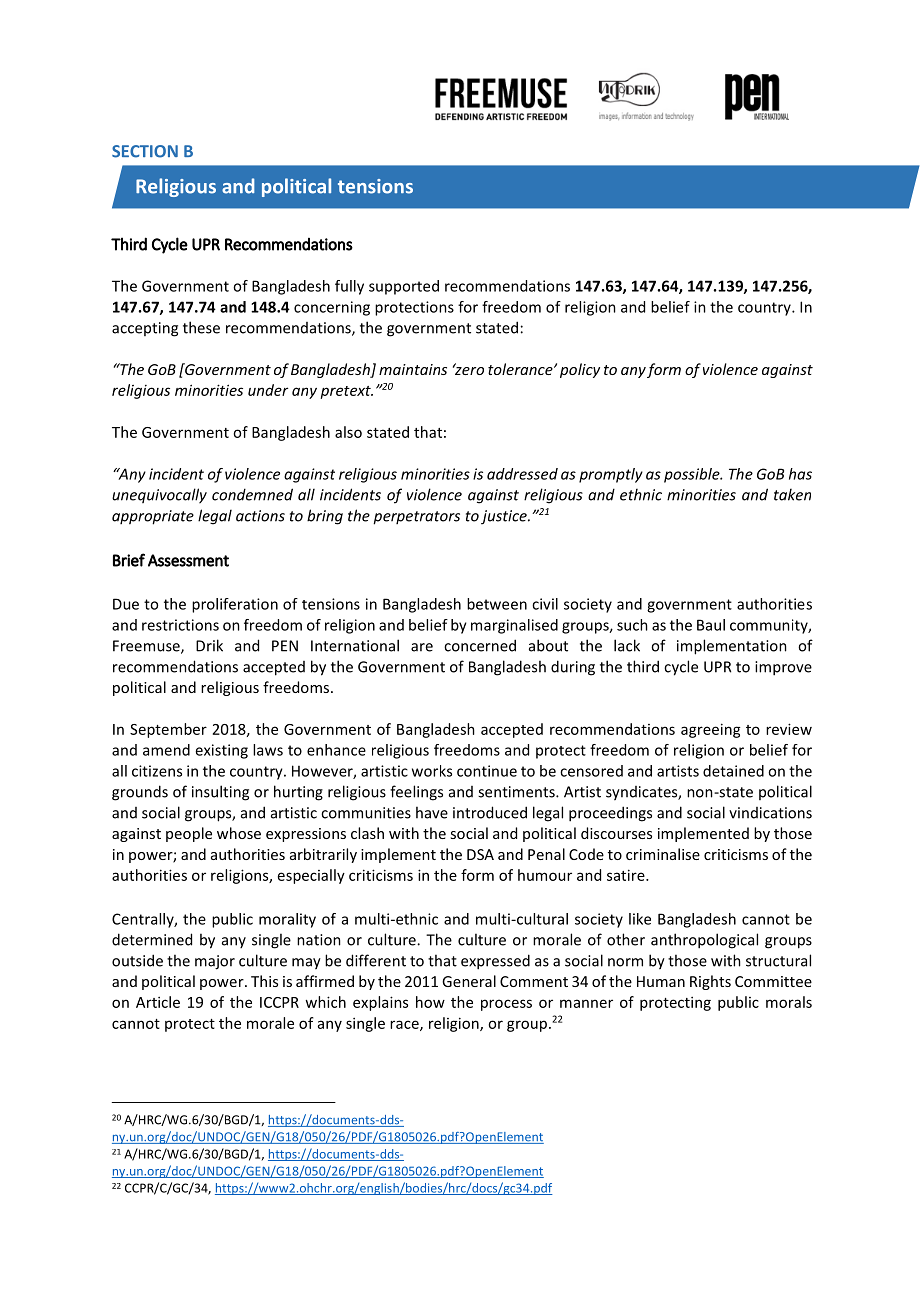  What do you see at coordinates (693, 475) in the image?
I see `possible` at bounding box center [693, 475].
